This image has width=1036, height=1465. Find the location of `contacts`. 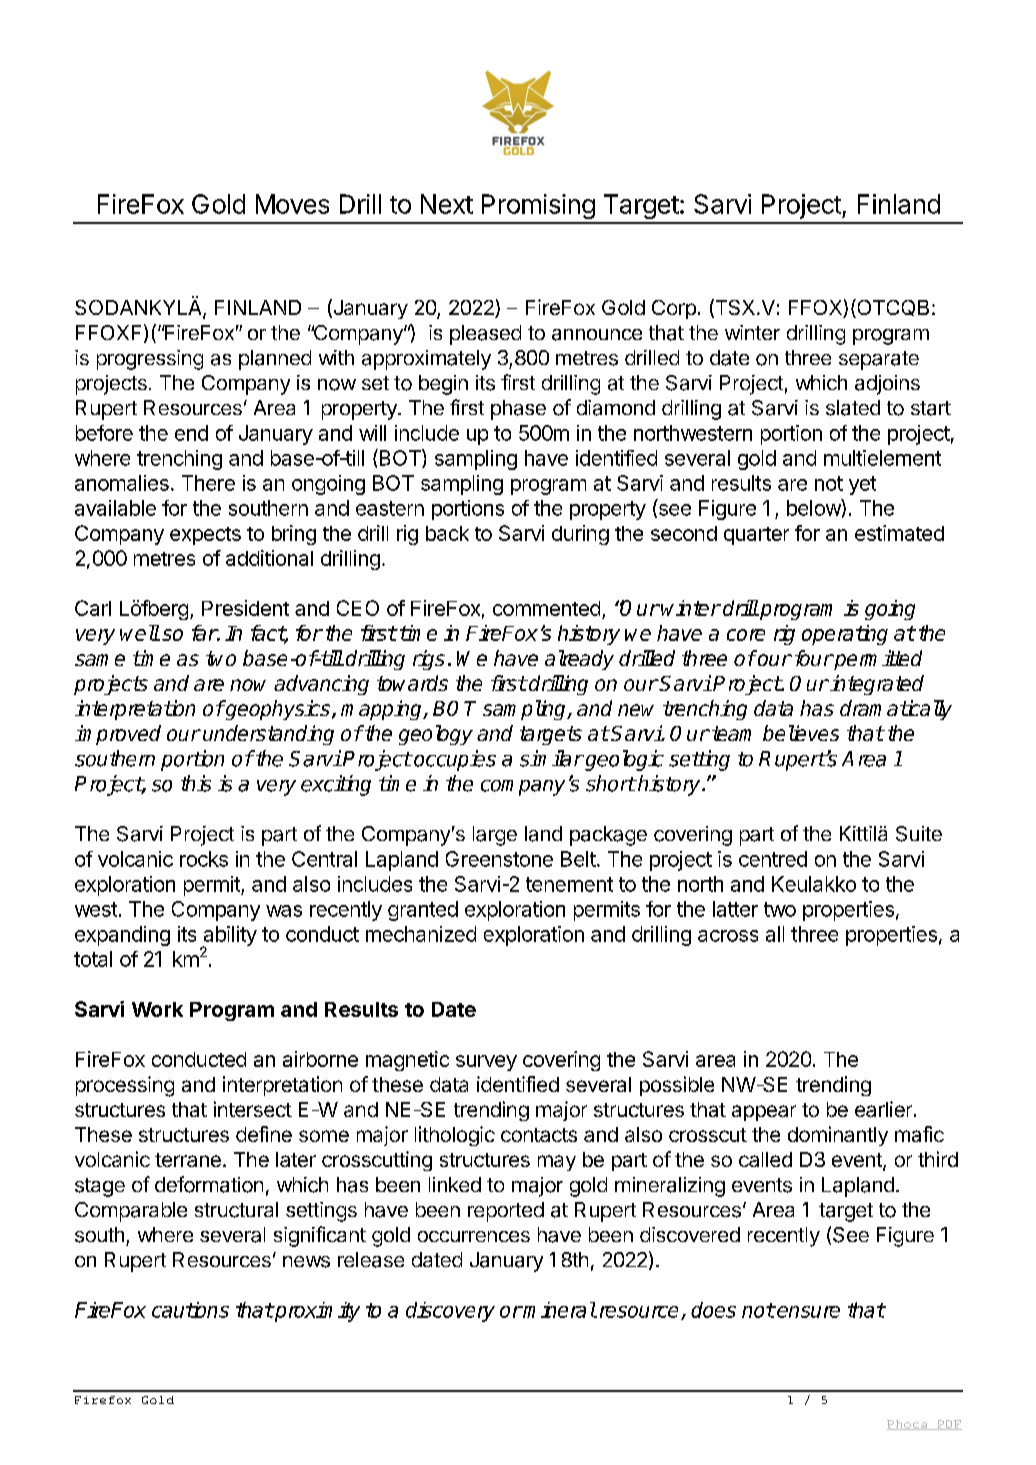

contacts is located at coordinates (539, 1135).
